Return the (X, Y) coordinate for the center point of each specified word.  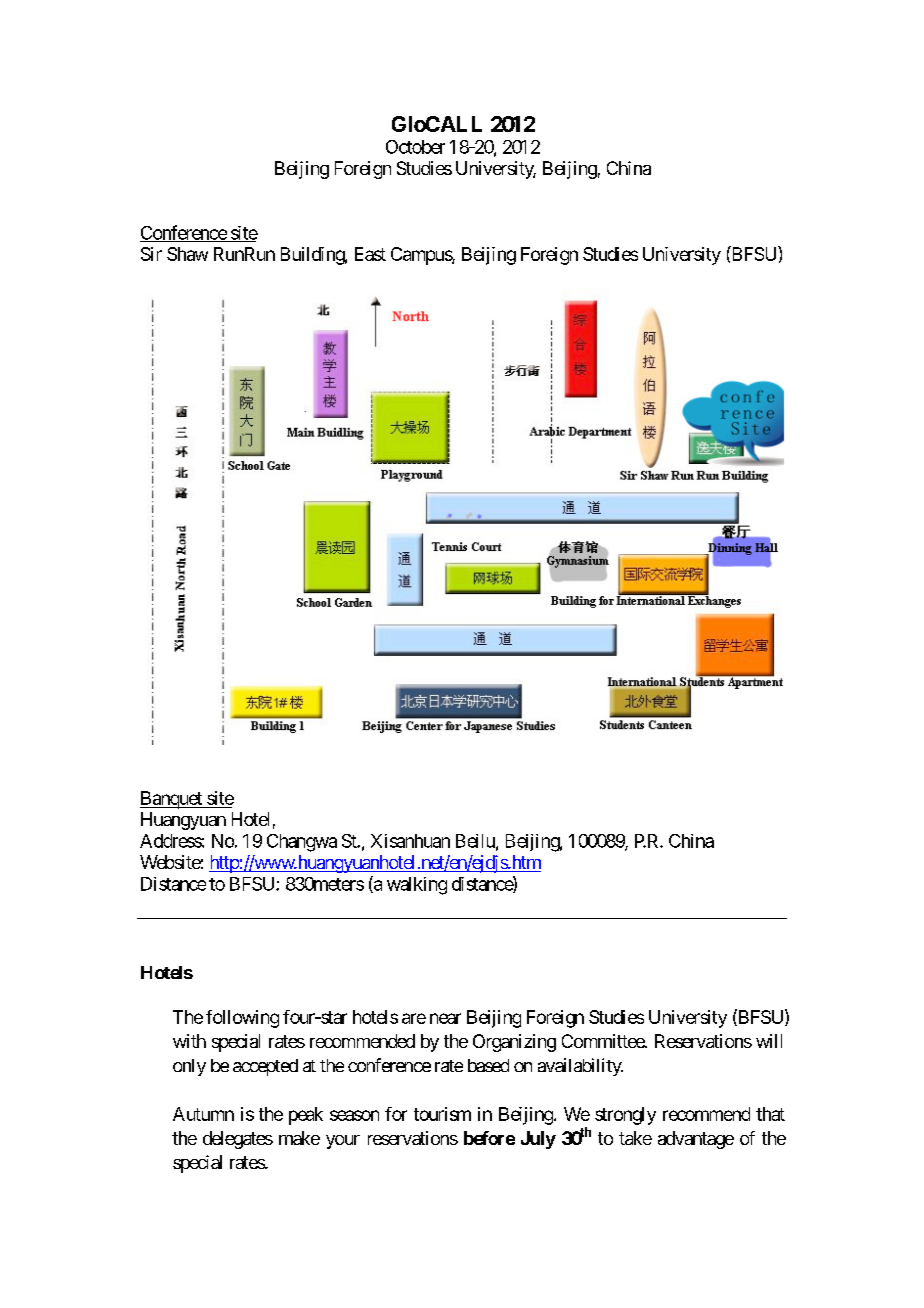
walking (417, 886)
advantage (696, 1140)
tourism (442, 1114)
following (242, 1019)
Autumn (203, 1114)
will (769, 1041)
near (445, 1018)
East (370, 254)
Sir (151, 254)
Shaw (187, 254)
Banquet (172, 800)
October (415, 147)
